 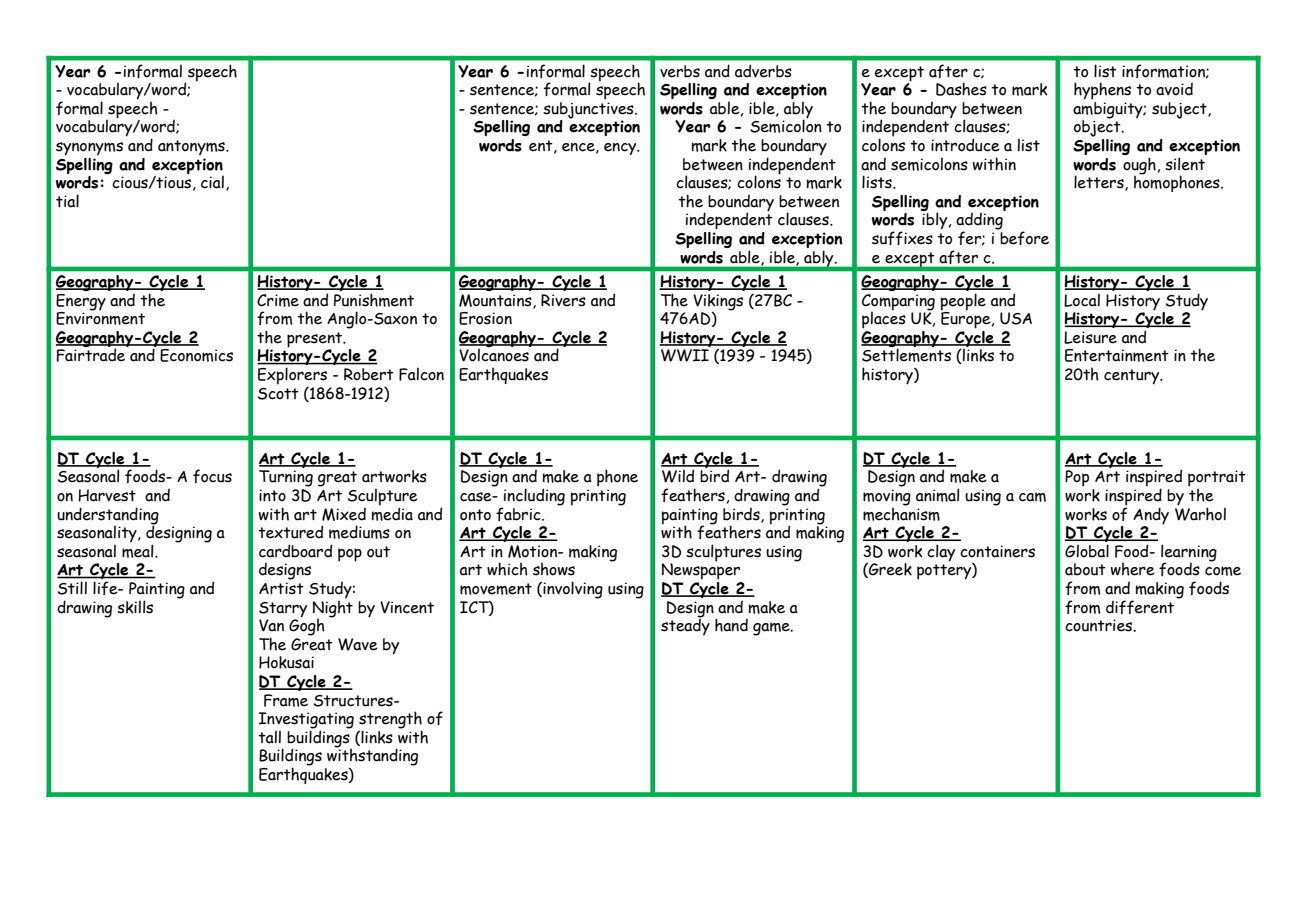 I want to click on Erosion, so click(x=485, y=318).
